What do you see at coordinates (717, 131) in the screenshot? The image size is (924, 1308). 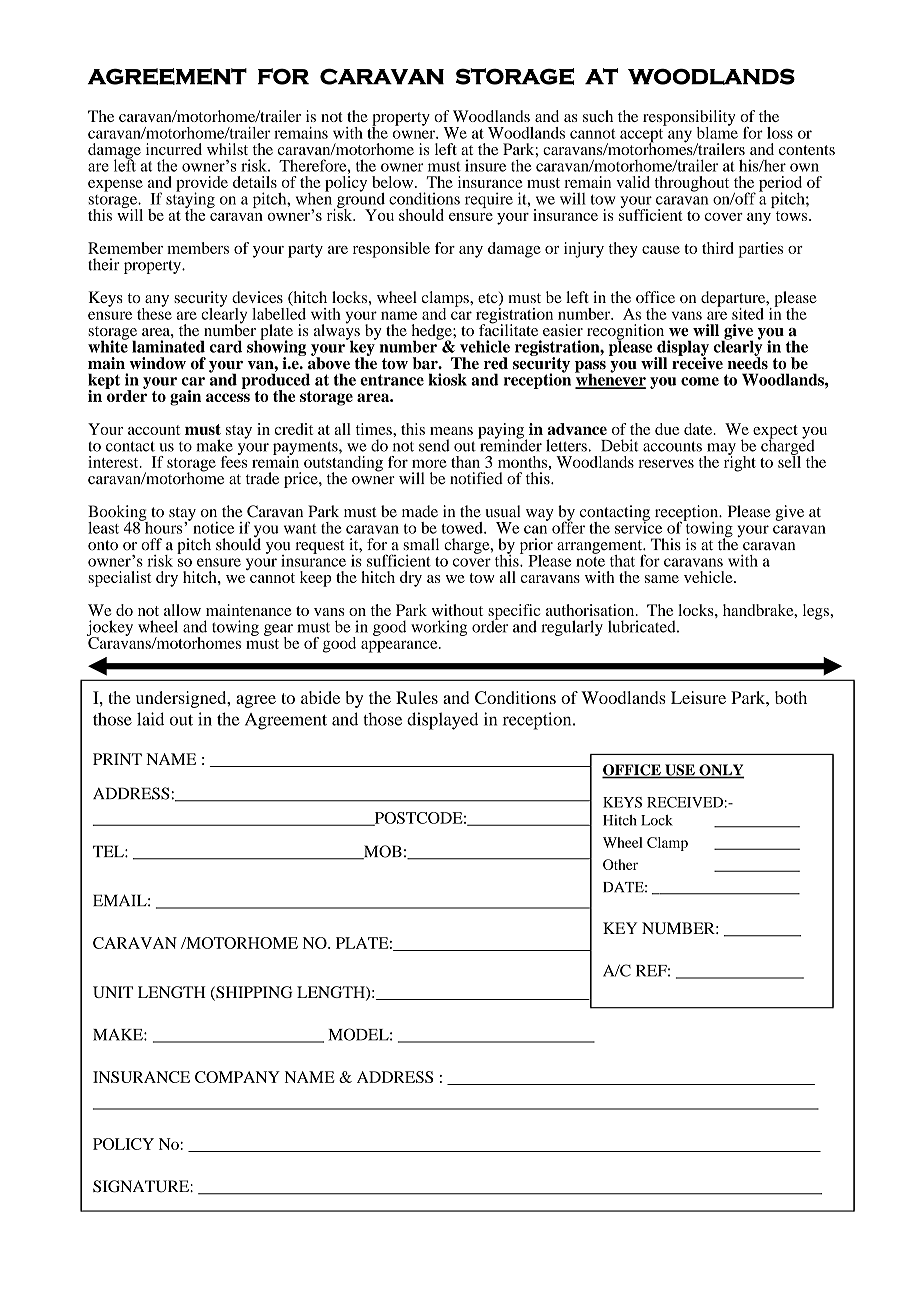 I see `blame` at bounding box center [717, 131].
